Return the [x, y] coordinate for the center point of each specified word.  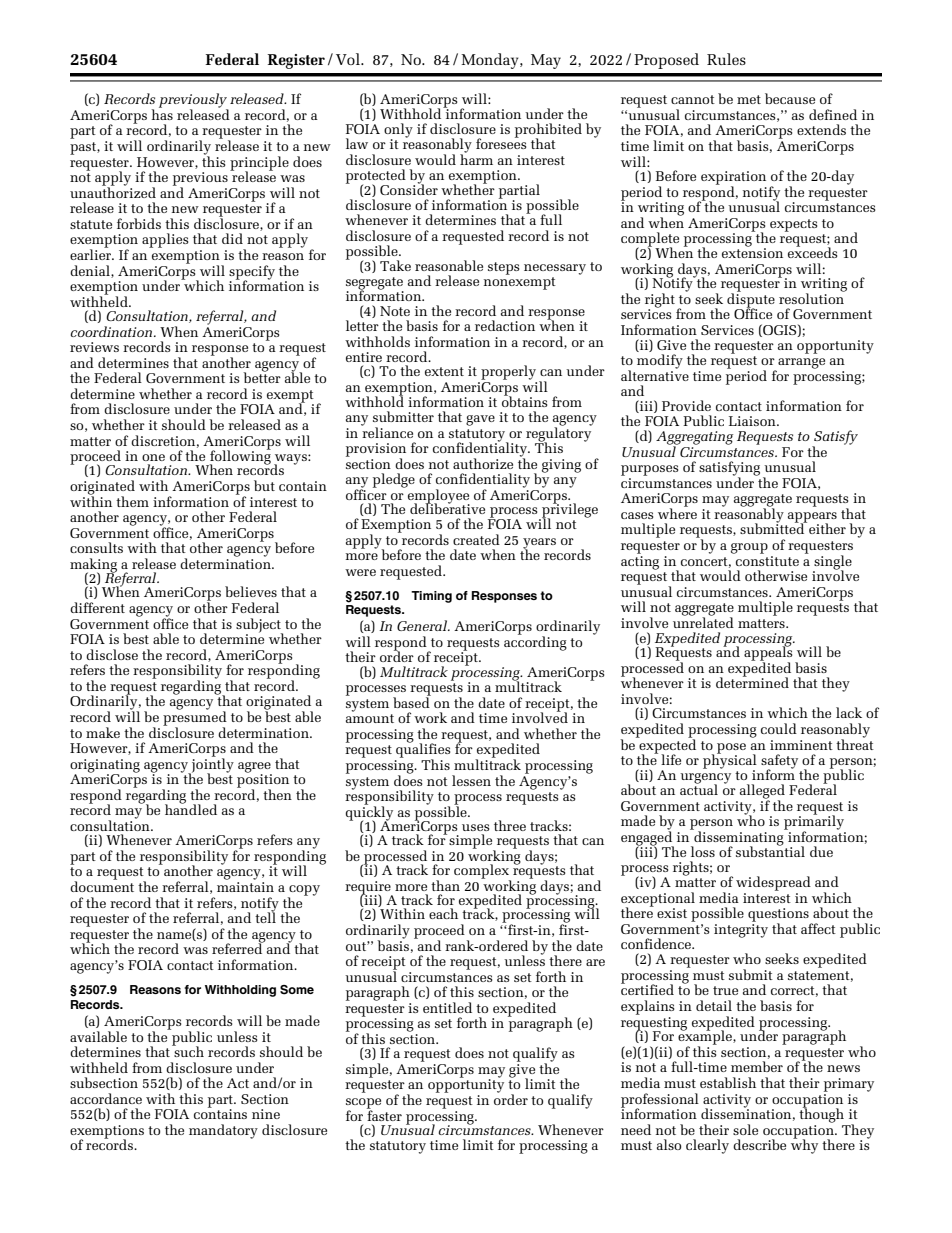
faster [384, 1114]
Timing [431, 597]
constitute [766, 559]
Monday [491, 61]
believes [251, 591]
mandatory [223, 1131]
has [162, 113]
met [749, 99]
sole [745, 1129]
